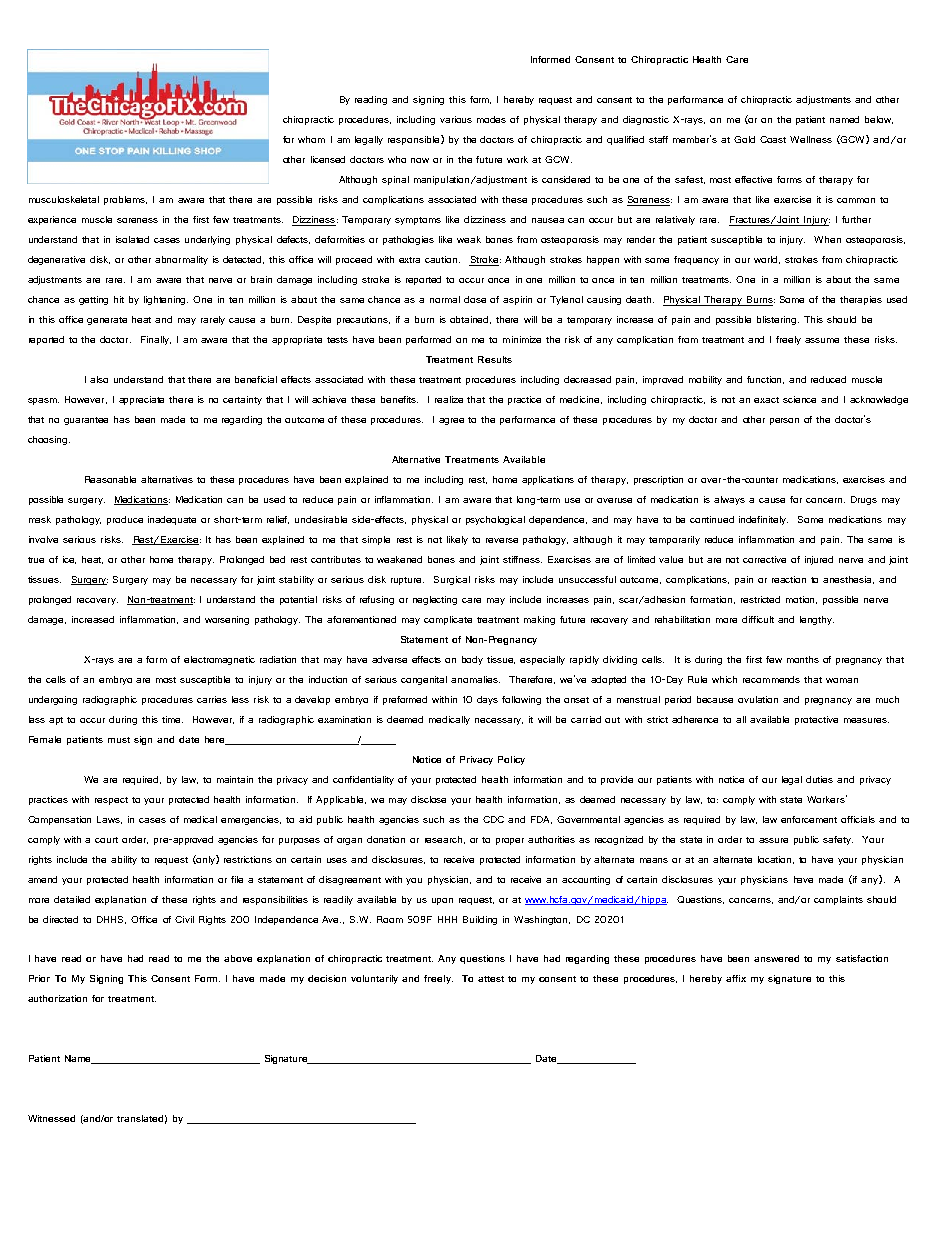 This page has width=952, height=1233. What do you see at coordinates (125, 200) in the page?
I see `problems` at bounding box center [125, 200].
